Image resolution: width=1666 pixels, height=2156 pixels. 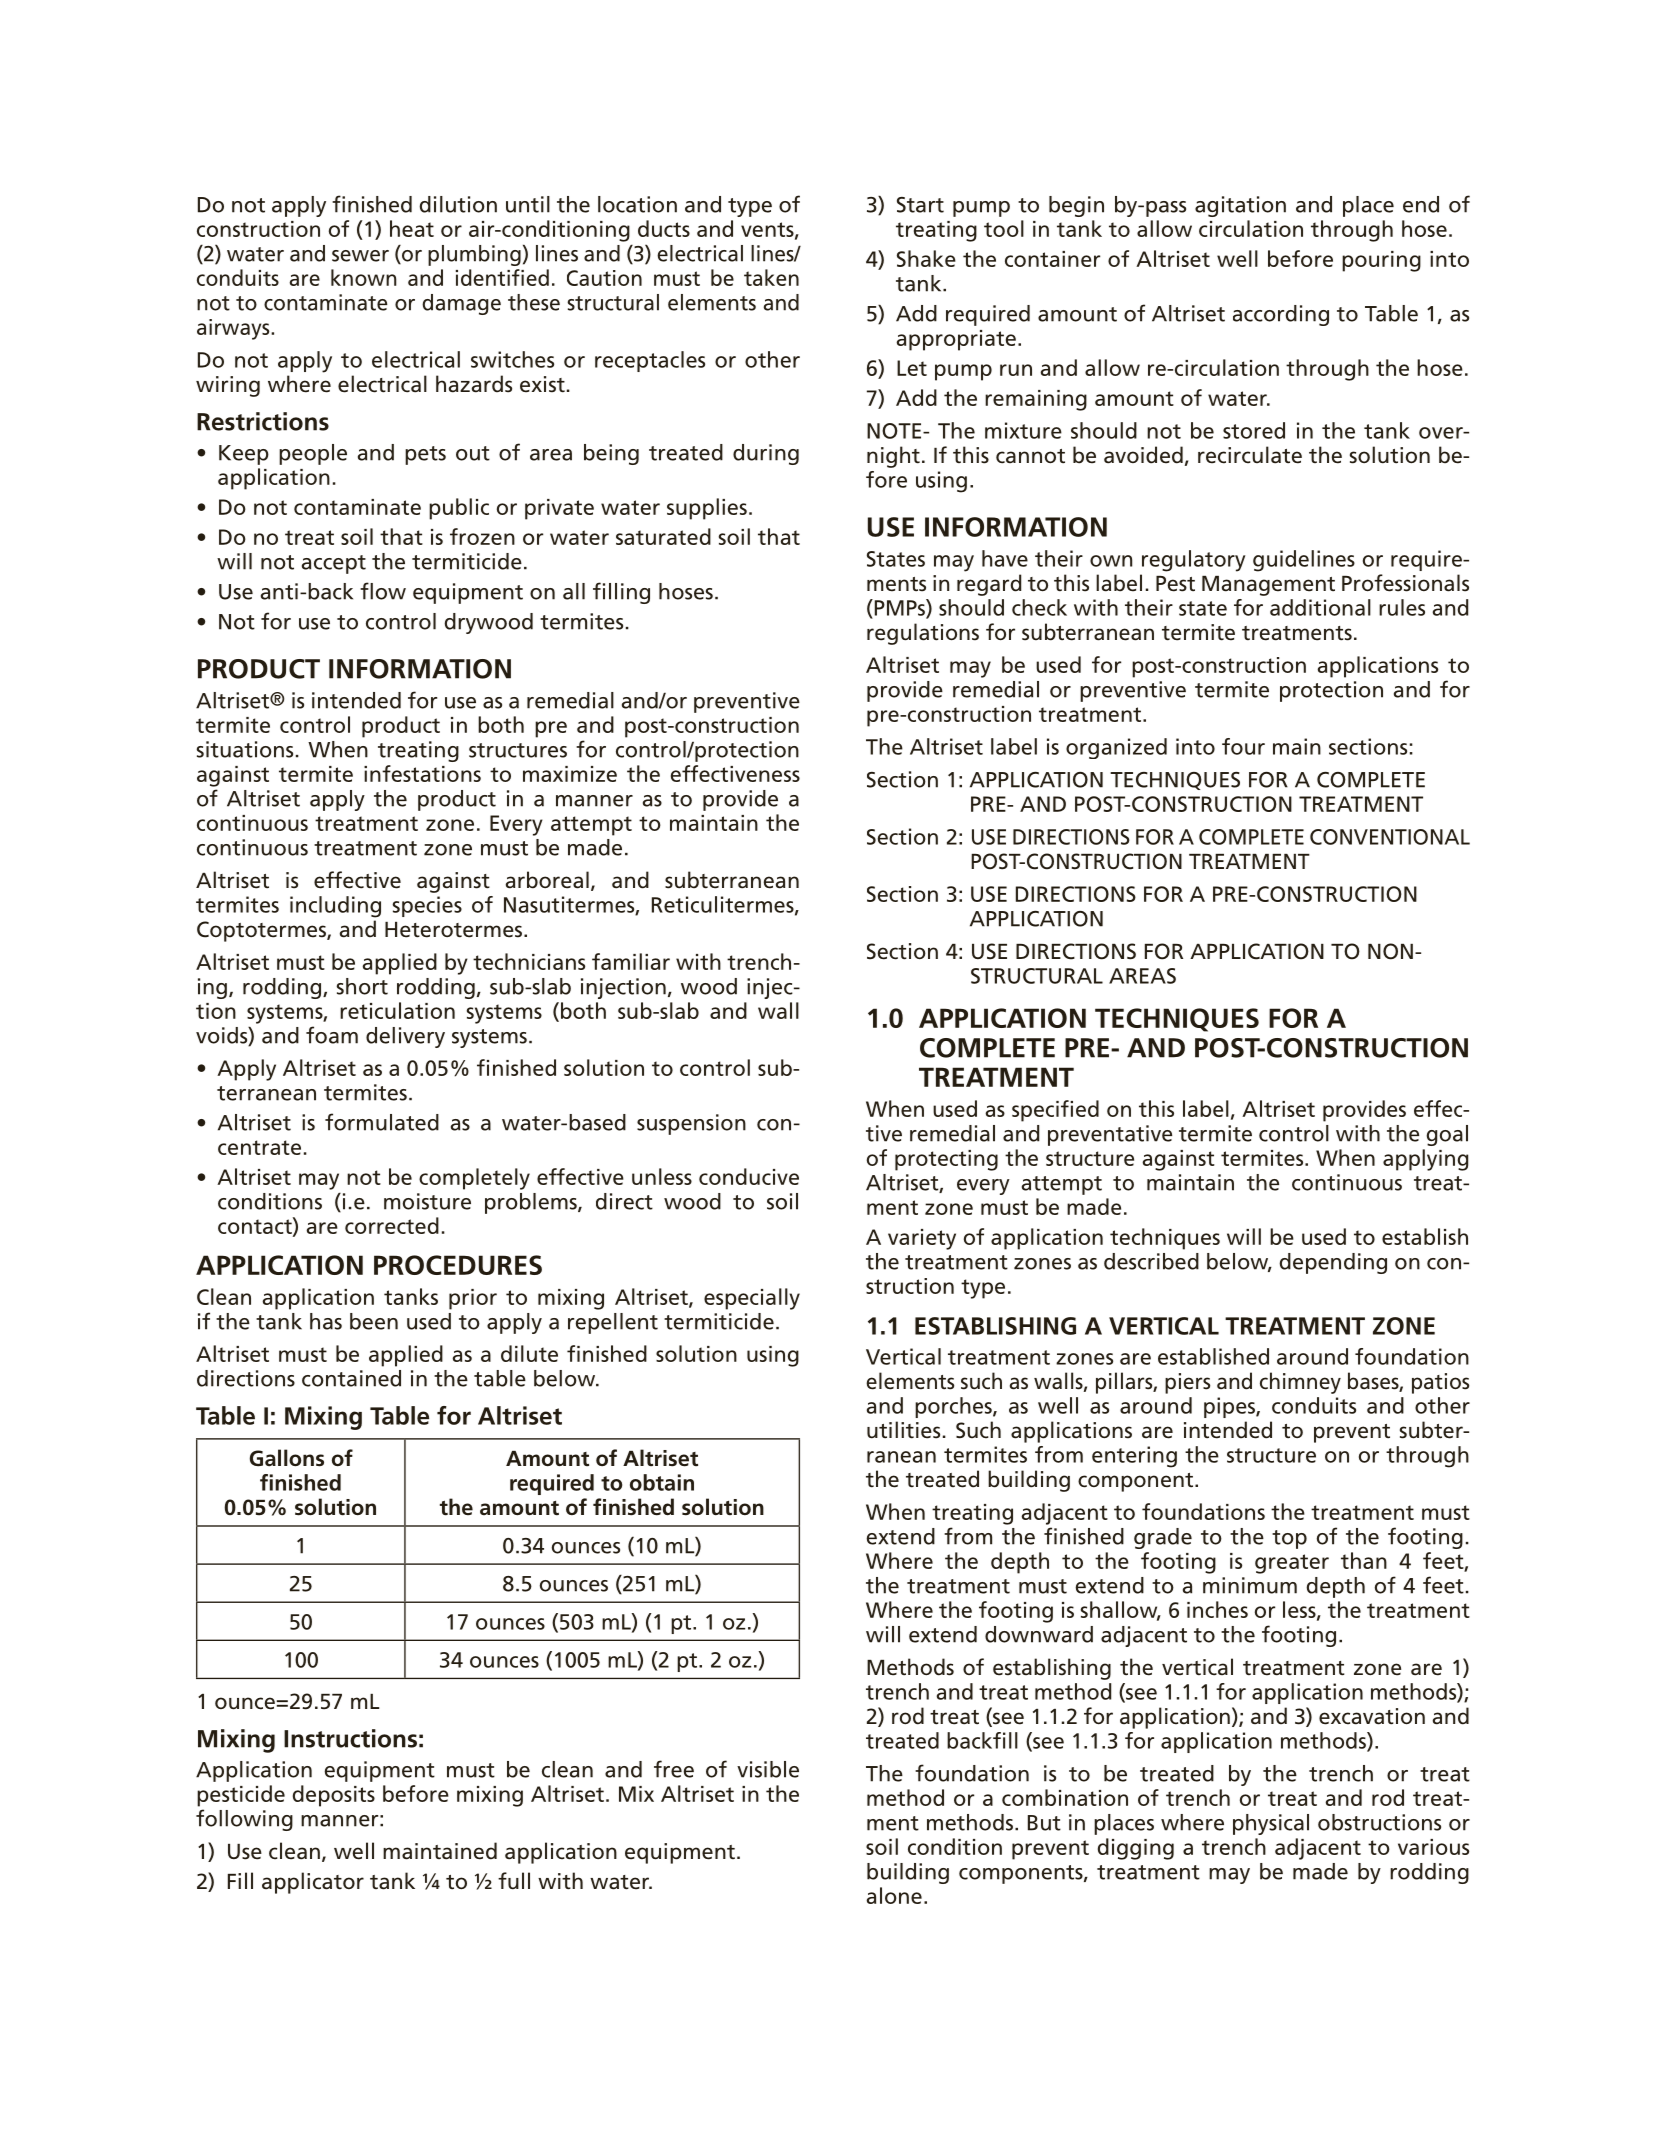 I want to click on taken, so click(x=771, y=277).
